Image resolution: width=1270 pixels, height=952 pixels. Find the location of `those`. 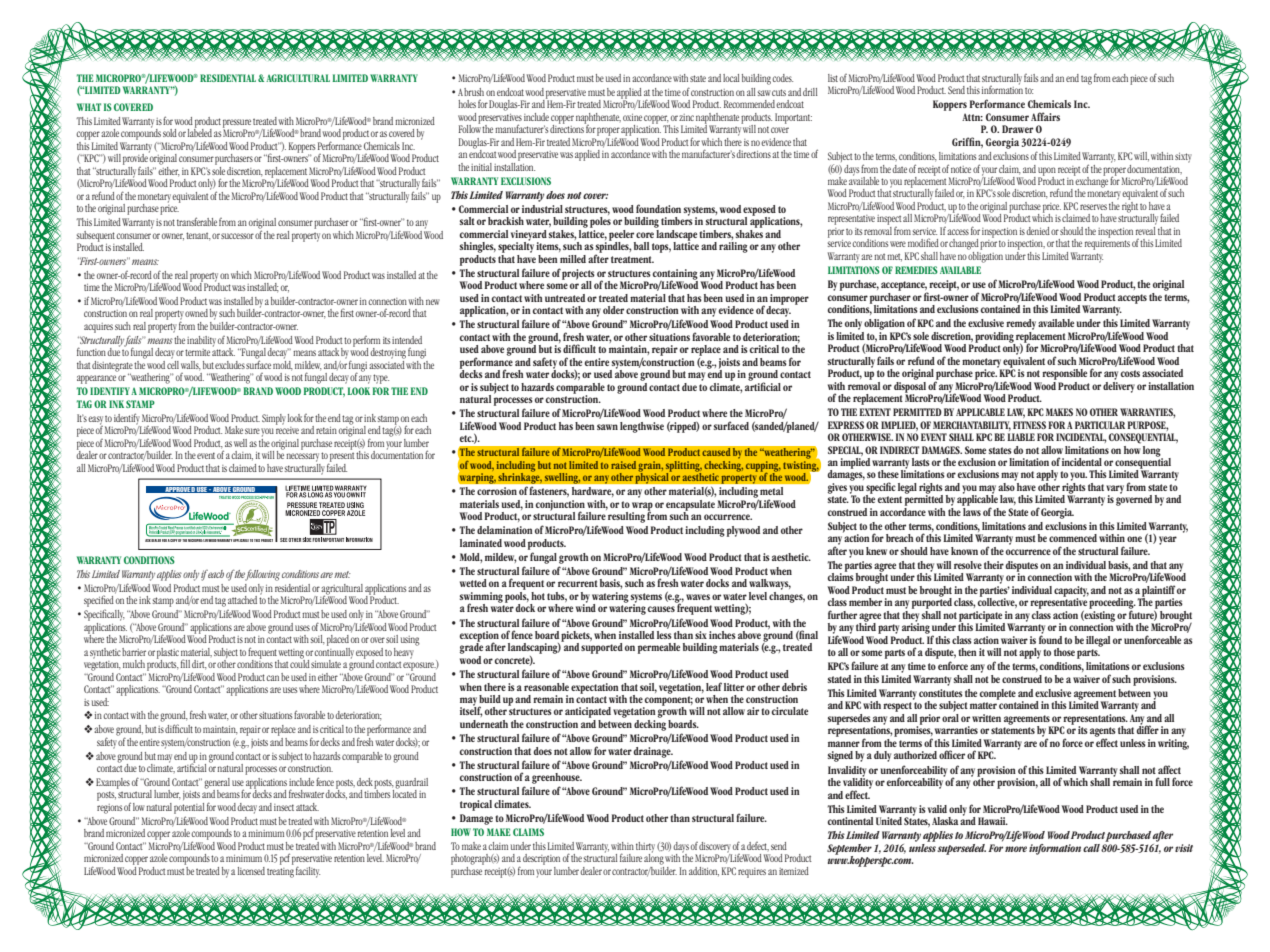

those is located at coordinates (1064, 652).
